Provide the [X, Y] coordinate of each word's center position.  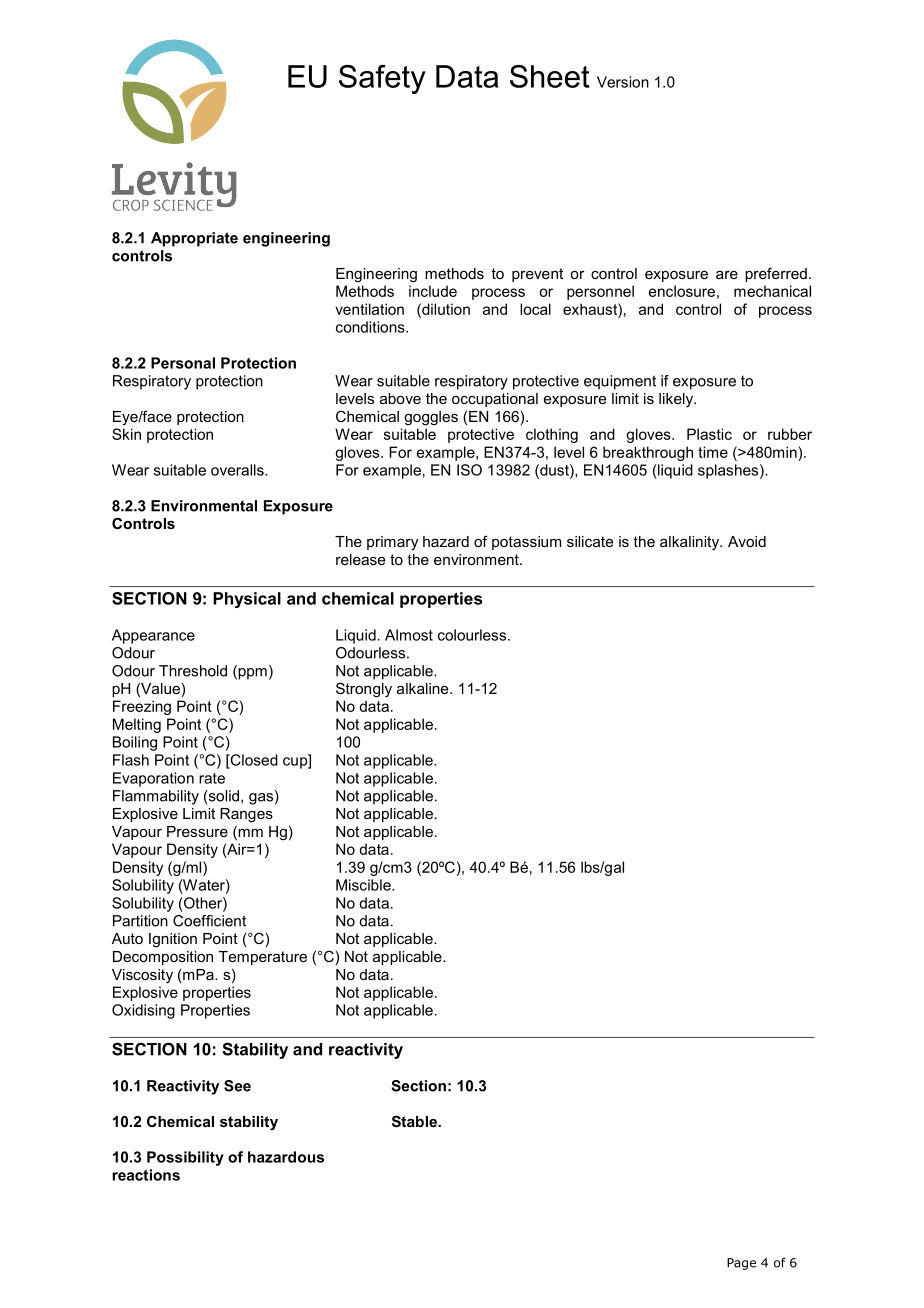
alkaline [424, 688]
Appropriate [194, 239]
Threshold [193, 671]
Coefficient [209, 921]
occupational [495, 400]
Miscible [364, 885]
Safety [382, 79]
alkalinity [690, 543]
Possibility [185, 1158]
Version [623, 82]
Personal [183, 363]
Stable [415, 1121]
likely [677, 400]
